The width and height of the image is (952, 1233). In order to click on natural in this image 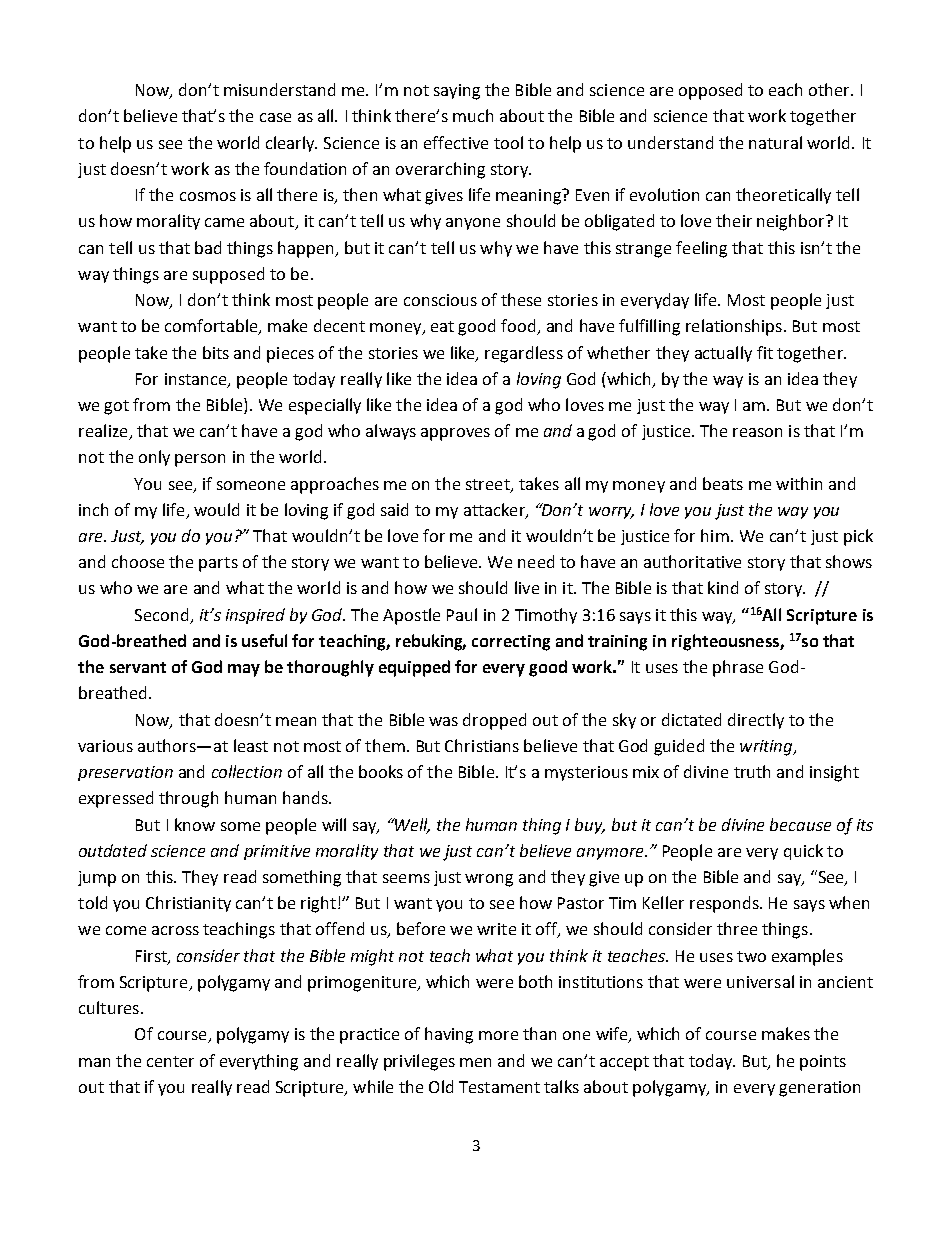, I will do `click(775, 142)`.
